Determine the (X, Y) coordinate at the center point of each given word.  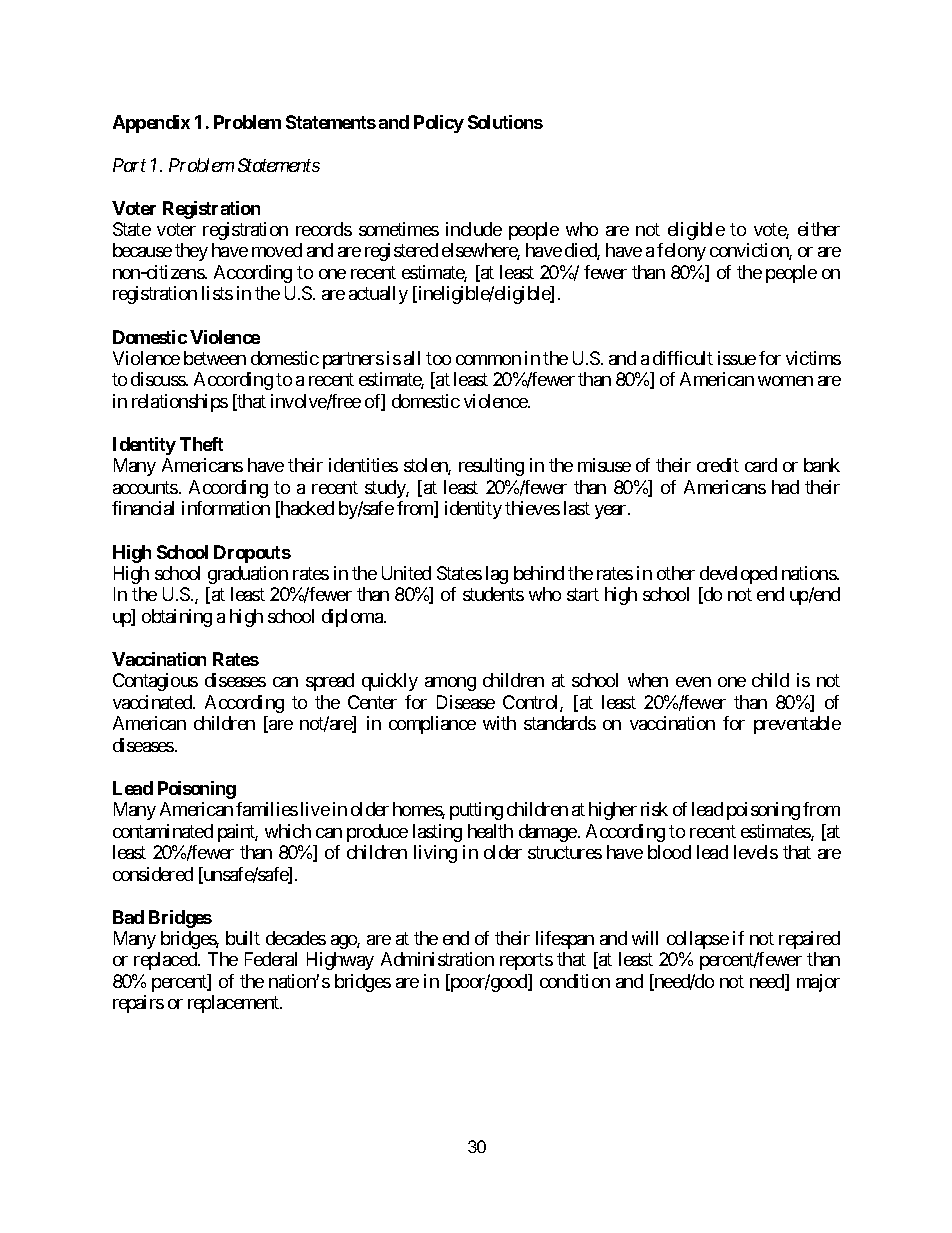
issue (737, 358)
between (215, 358)
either (819, 229)
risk (654, 809)
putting (476, 811)
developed (738, 575)
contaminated (163, 831)
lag (497, 575)
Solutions (505, 122)
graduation (248, 575)
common (488, 360)
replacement (234, 1004)
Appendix (151, 124)
